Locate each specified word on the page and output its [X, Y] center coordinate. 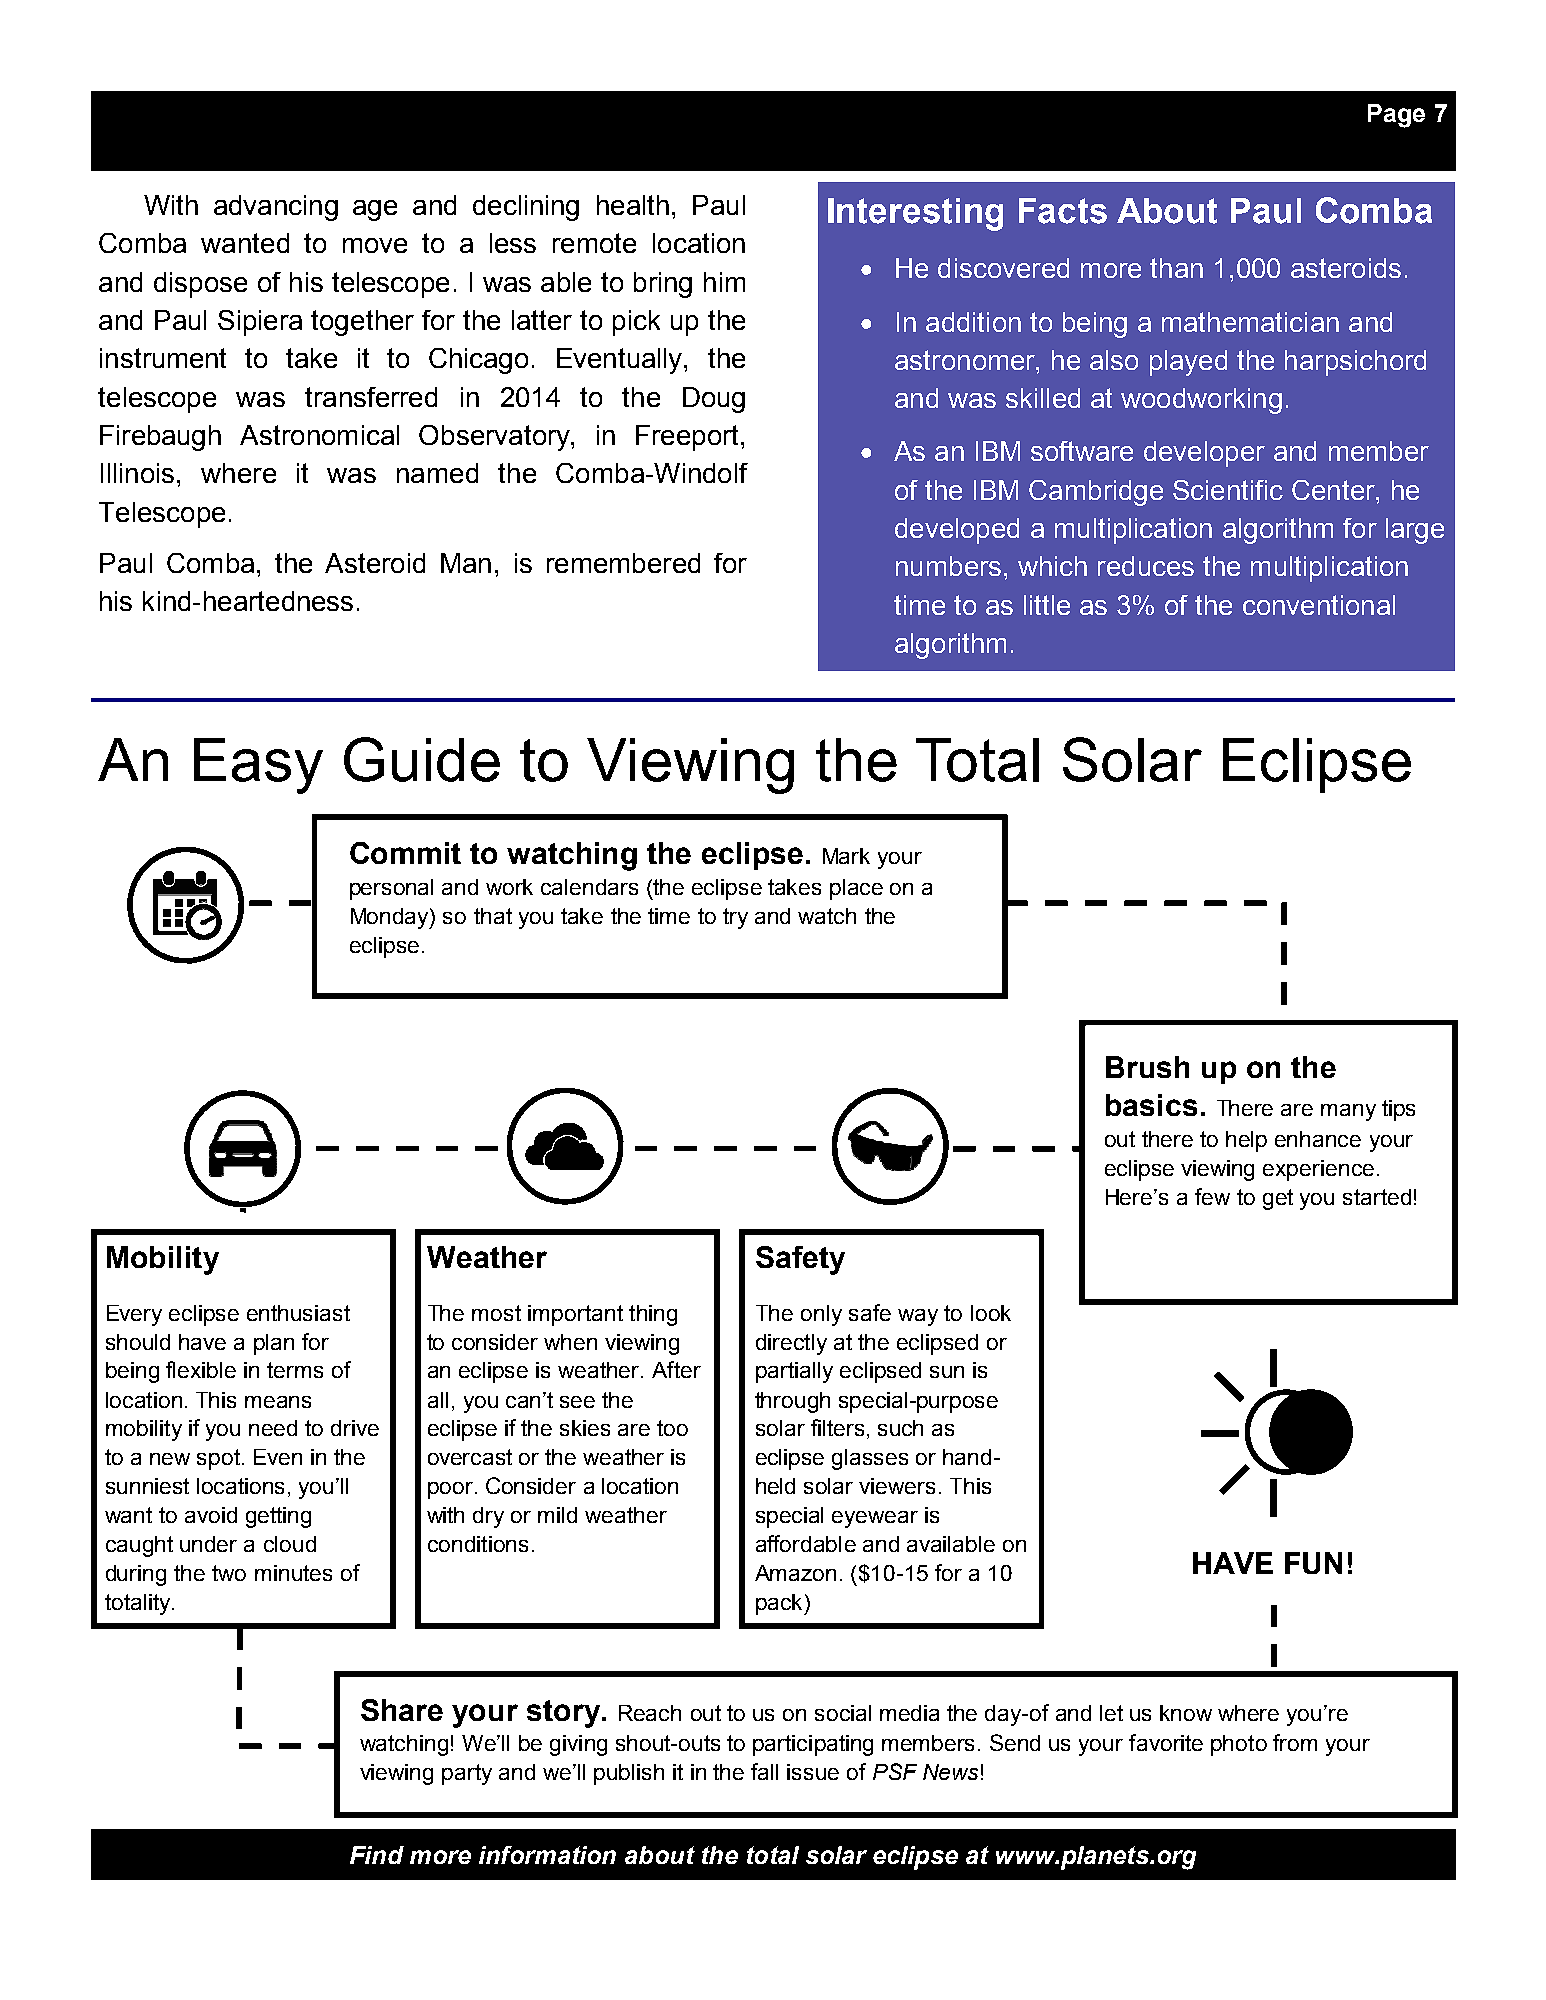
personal [391, 889]
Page [1396, 116]
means [278, 1402]
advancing [276, 208]
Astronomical [319, 435]
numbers [948, 566]
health [633, 205]
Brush [1147, 1067]
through [792, 1402]
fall [764, 1771]
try [735, 918]
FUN [1313, 1563]
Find [377, 1855]
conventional [1319, 605]
